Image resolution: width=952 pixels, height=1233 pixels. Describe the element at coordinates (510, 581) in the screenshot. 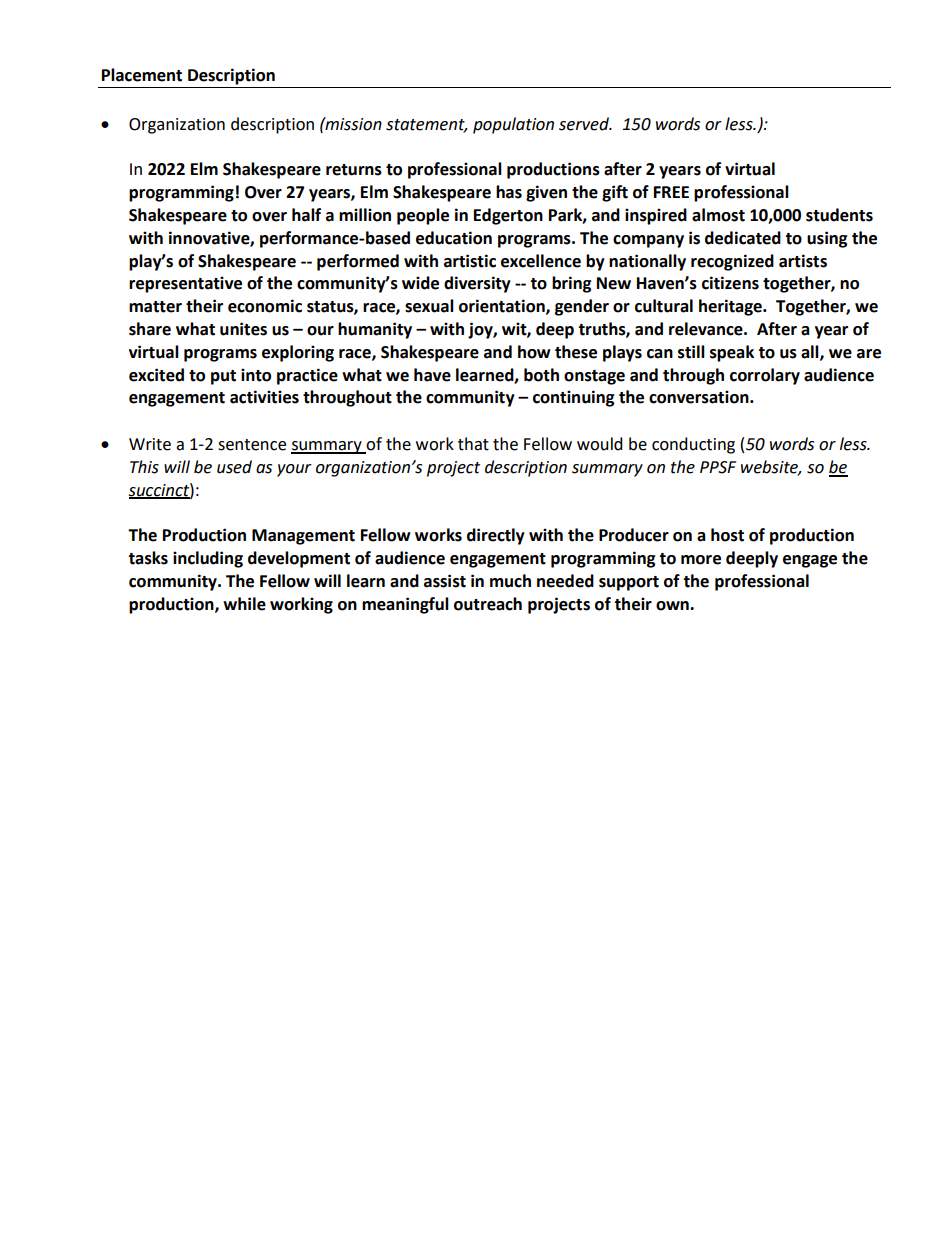

I see `much` at that location.
